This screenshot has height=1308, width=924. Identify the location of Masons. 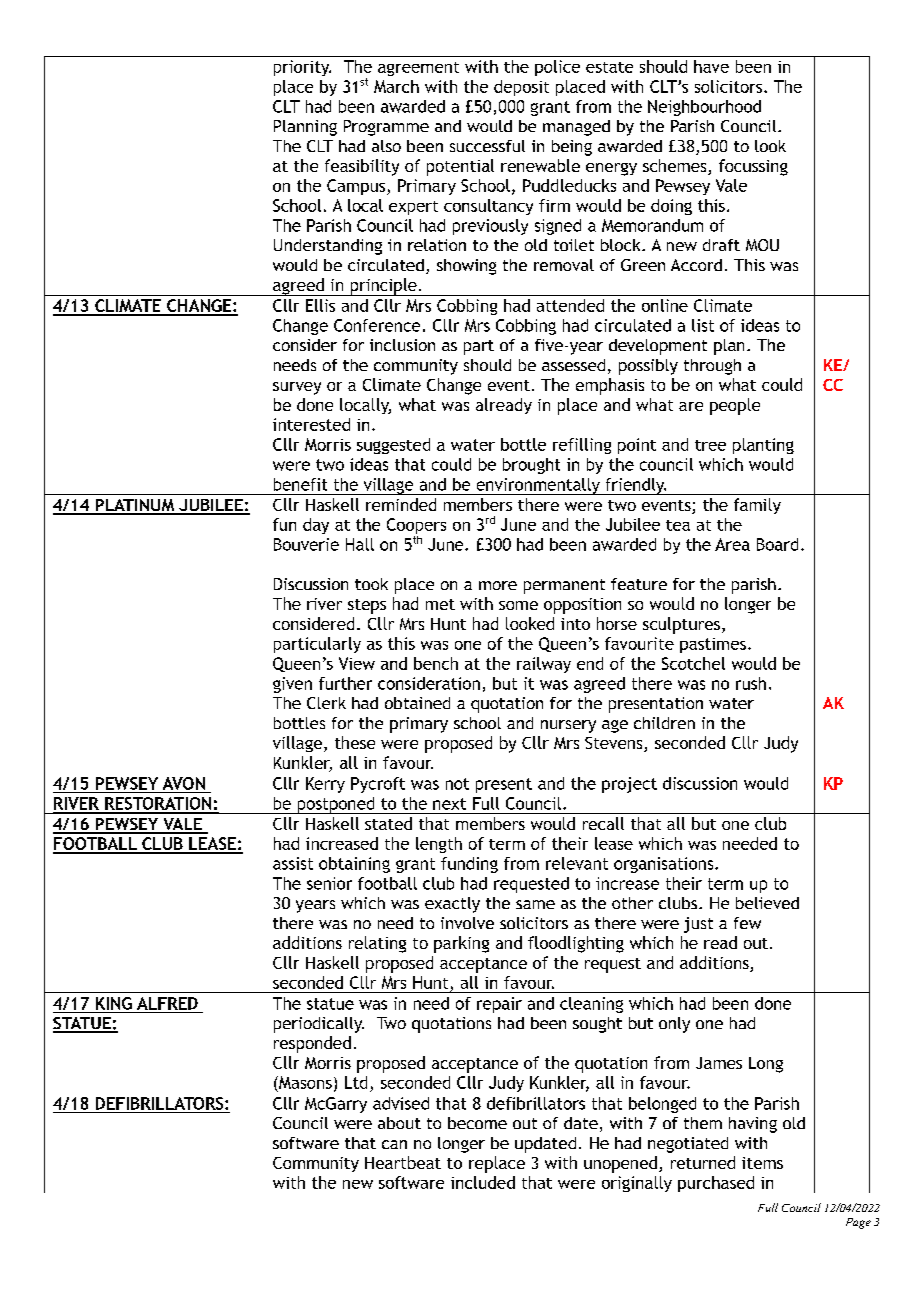
(304, 1082).
